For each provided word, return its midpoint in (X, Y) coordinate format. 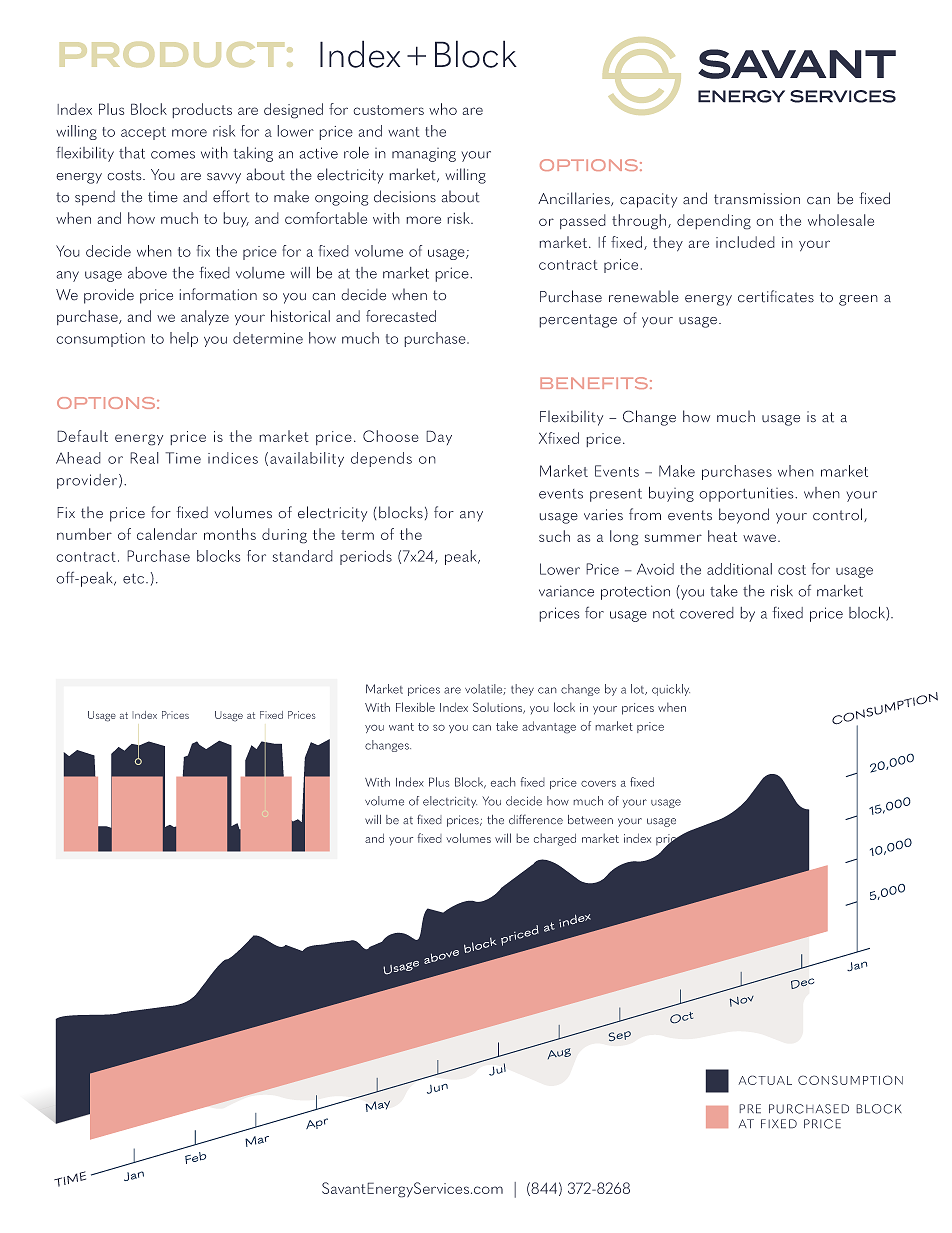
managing (424, 155)
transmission (757, 199)
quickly (671, 690)
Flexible (415, 707)
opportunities (747, 494)
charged (555, 839)
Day (439, 437)
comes (173, 155)
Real (144, 458)
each (503, 782)
